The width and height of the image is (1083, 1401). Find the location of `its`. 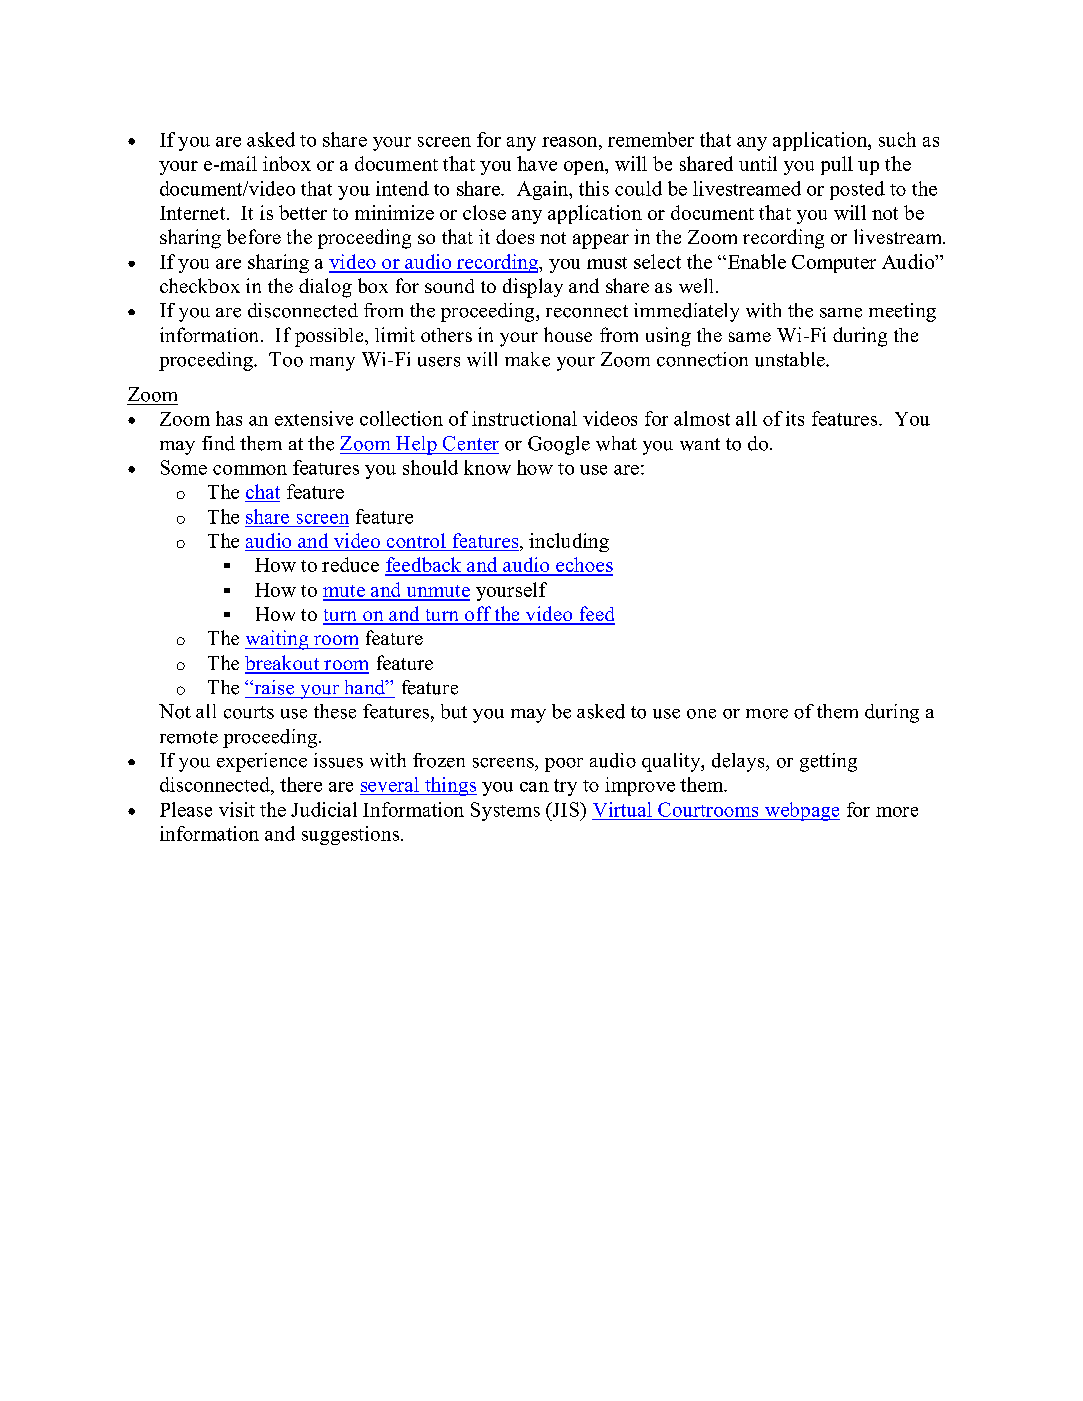

its is located at coordinates (795, 418).
